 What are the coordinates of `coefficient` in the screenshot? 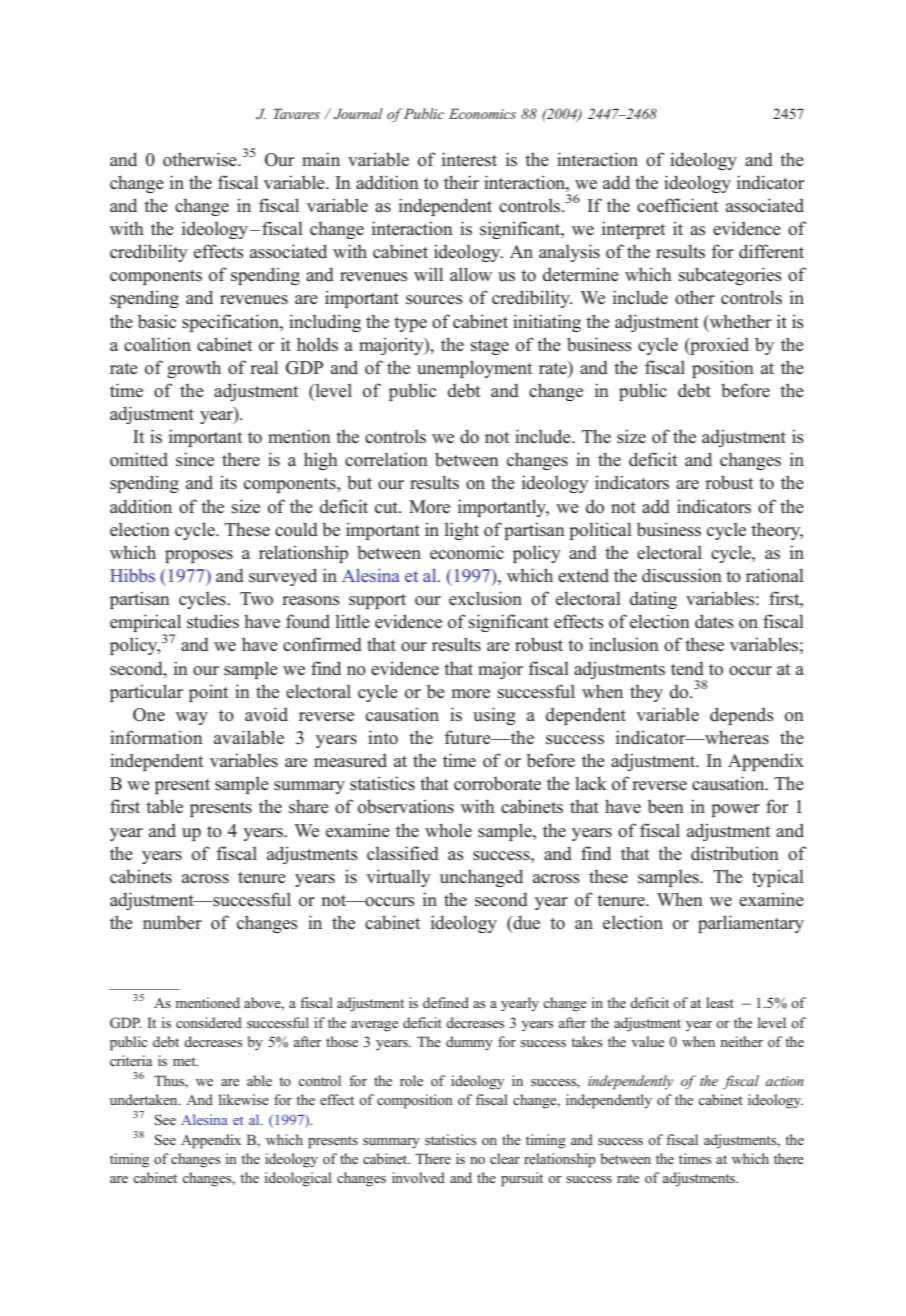 It's located at (677, 205).
